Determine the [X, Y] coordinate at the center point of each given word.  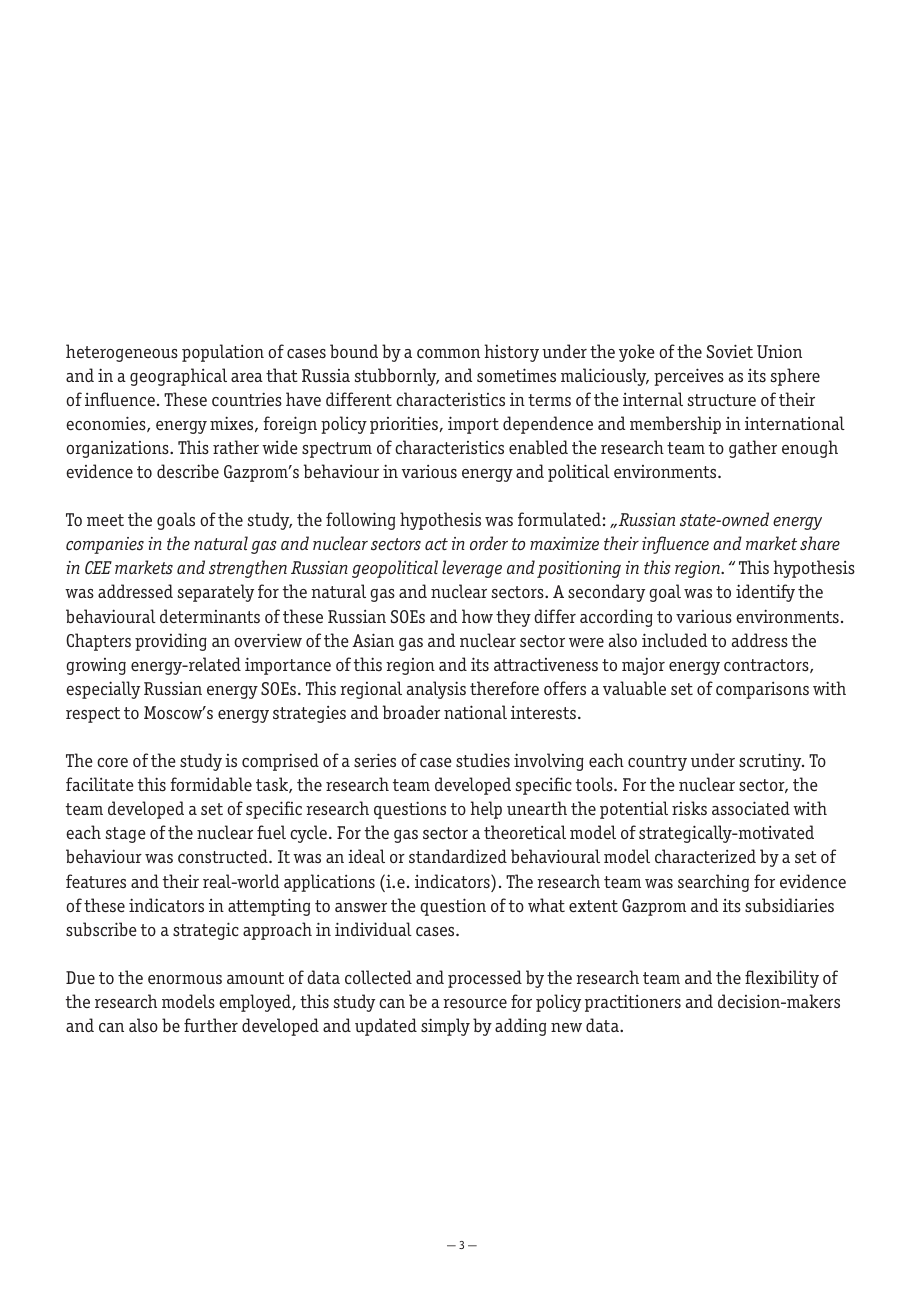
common [448, 353]
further [211, 1025]
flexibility [782, 979]
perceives [689, 377]
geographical [178, 377]
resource [475, 1004]
